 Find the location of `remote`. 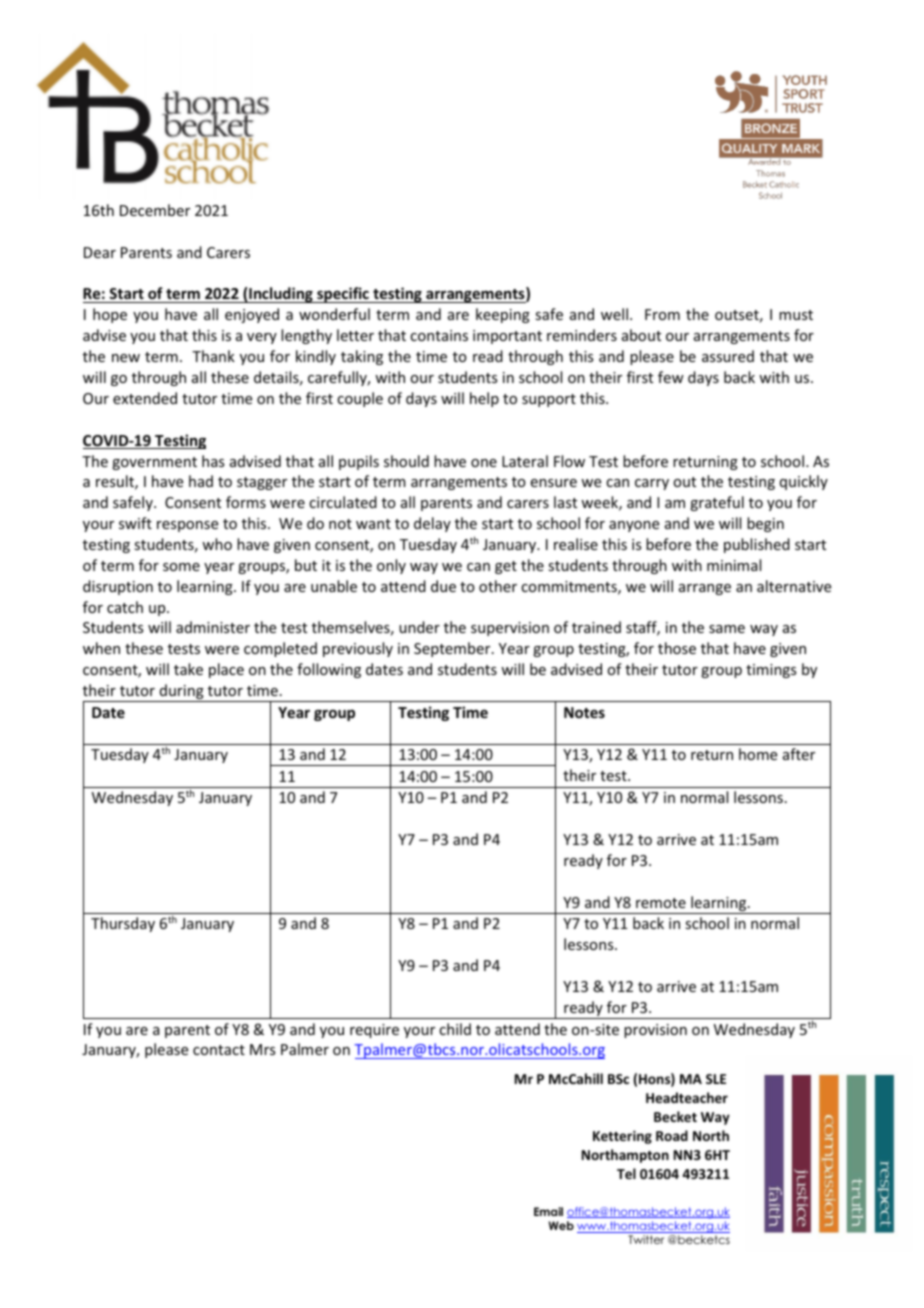

remote is located at coordinates (661, 903).
